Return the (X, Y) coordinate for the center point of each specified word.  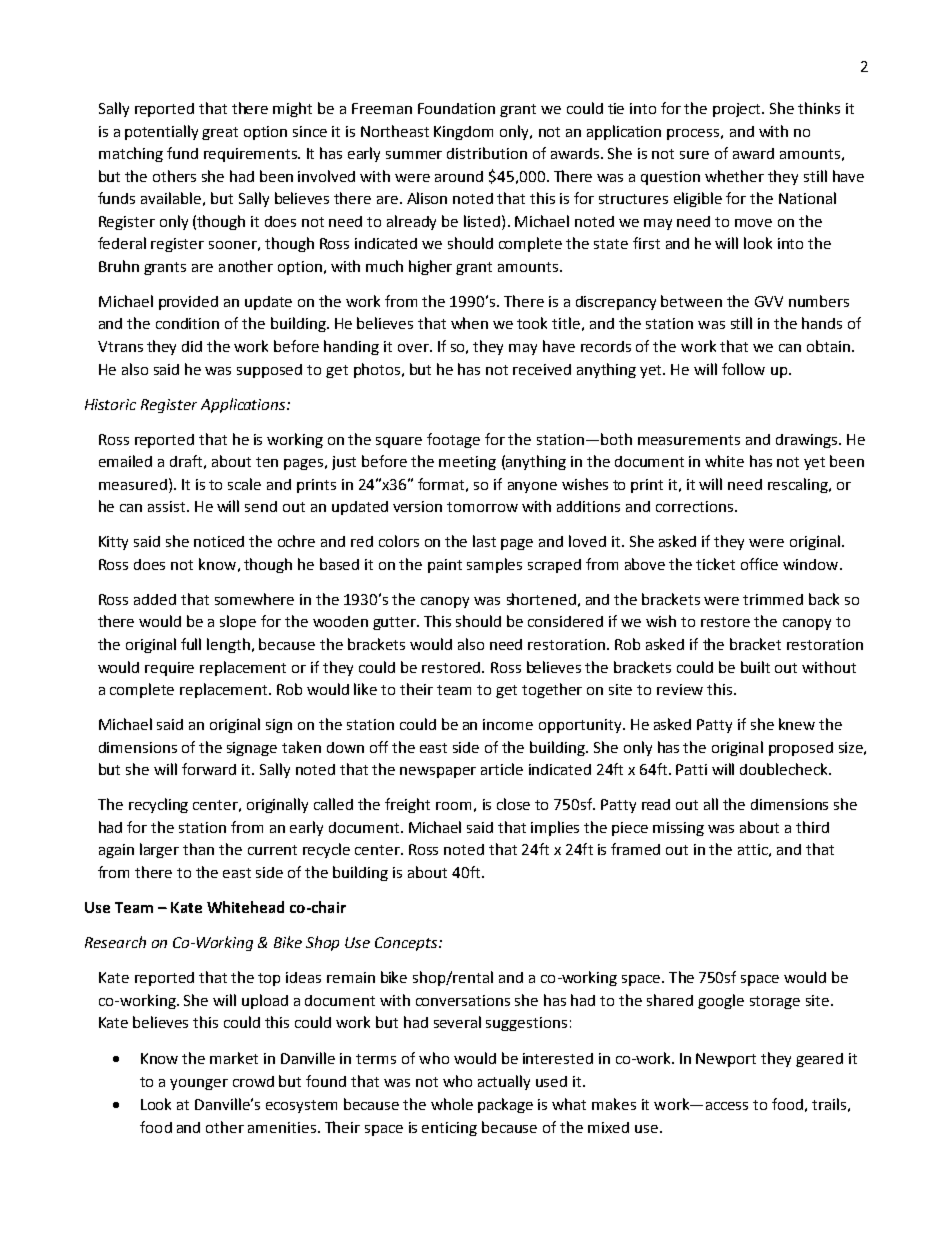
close (513, 804)
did (192, 346)
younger (199, 1084)
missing (678, 829)
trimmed (773, 599)
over (414, 348)
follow (743, 369)
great (220, 133)
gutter (395, 623)
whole (452, 1104)
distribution (487, 153)
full (191, 644)
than (198, 849)
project (738, 110)
